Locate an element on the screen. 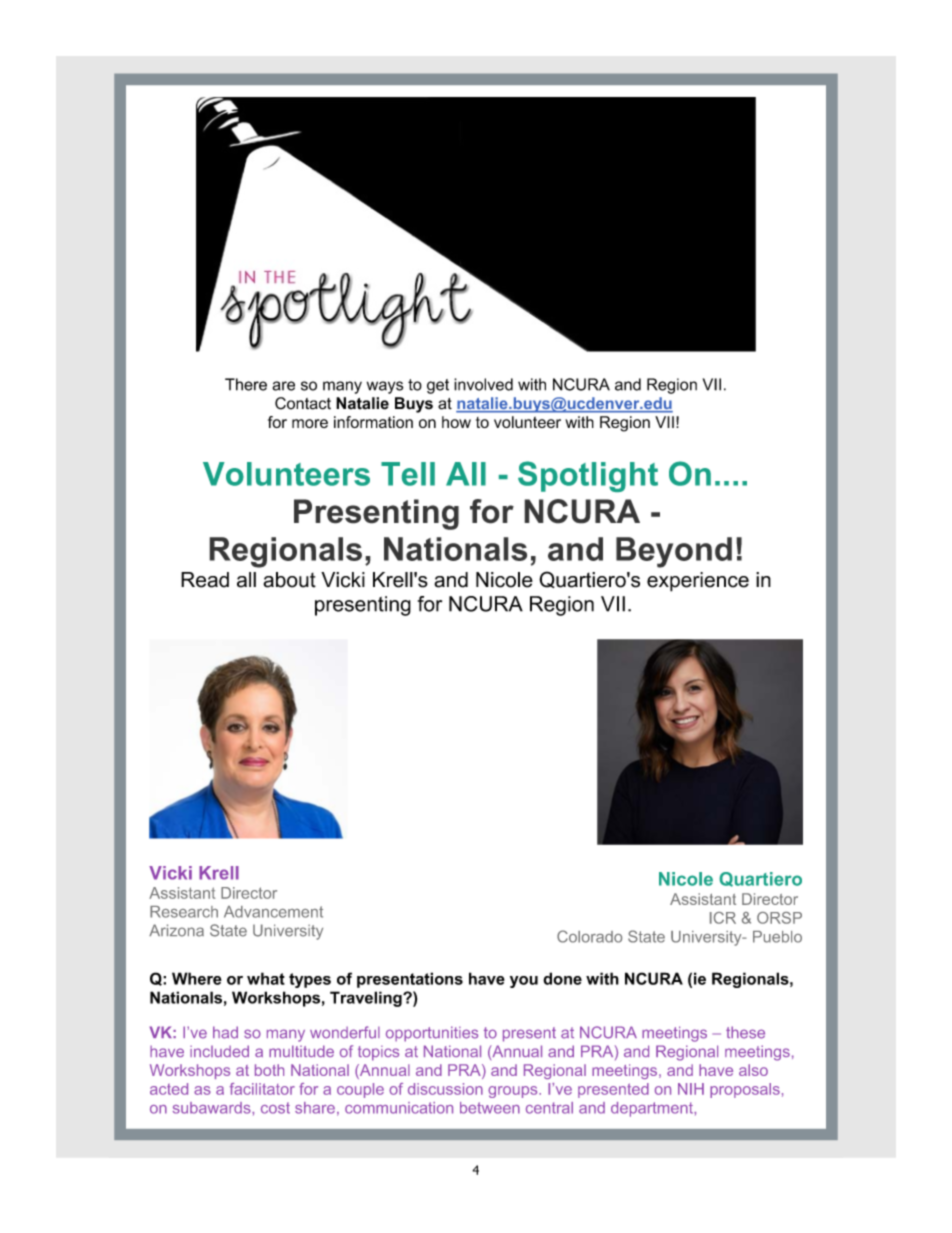 This screenshot has height=1233, width=952. Advancement is located at coordinates (273, 912).
